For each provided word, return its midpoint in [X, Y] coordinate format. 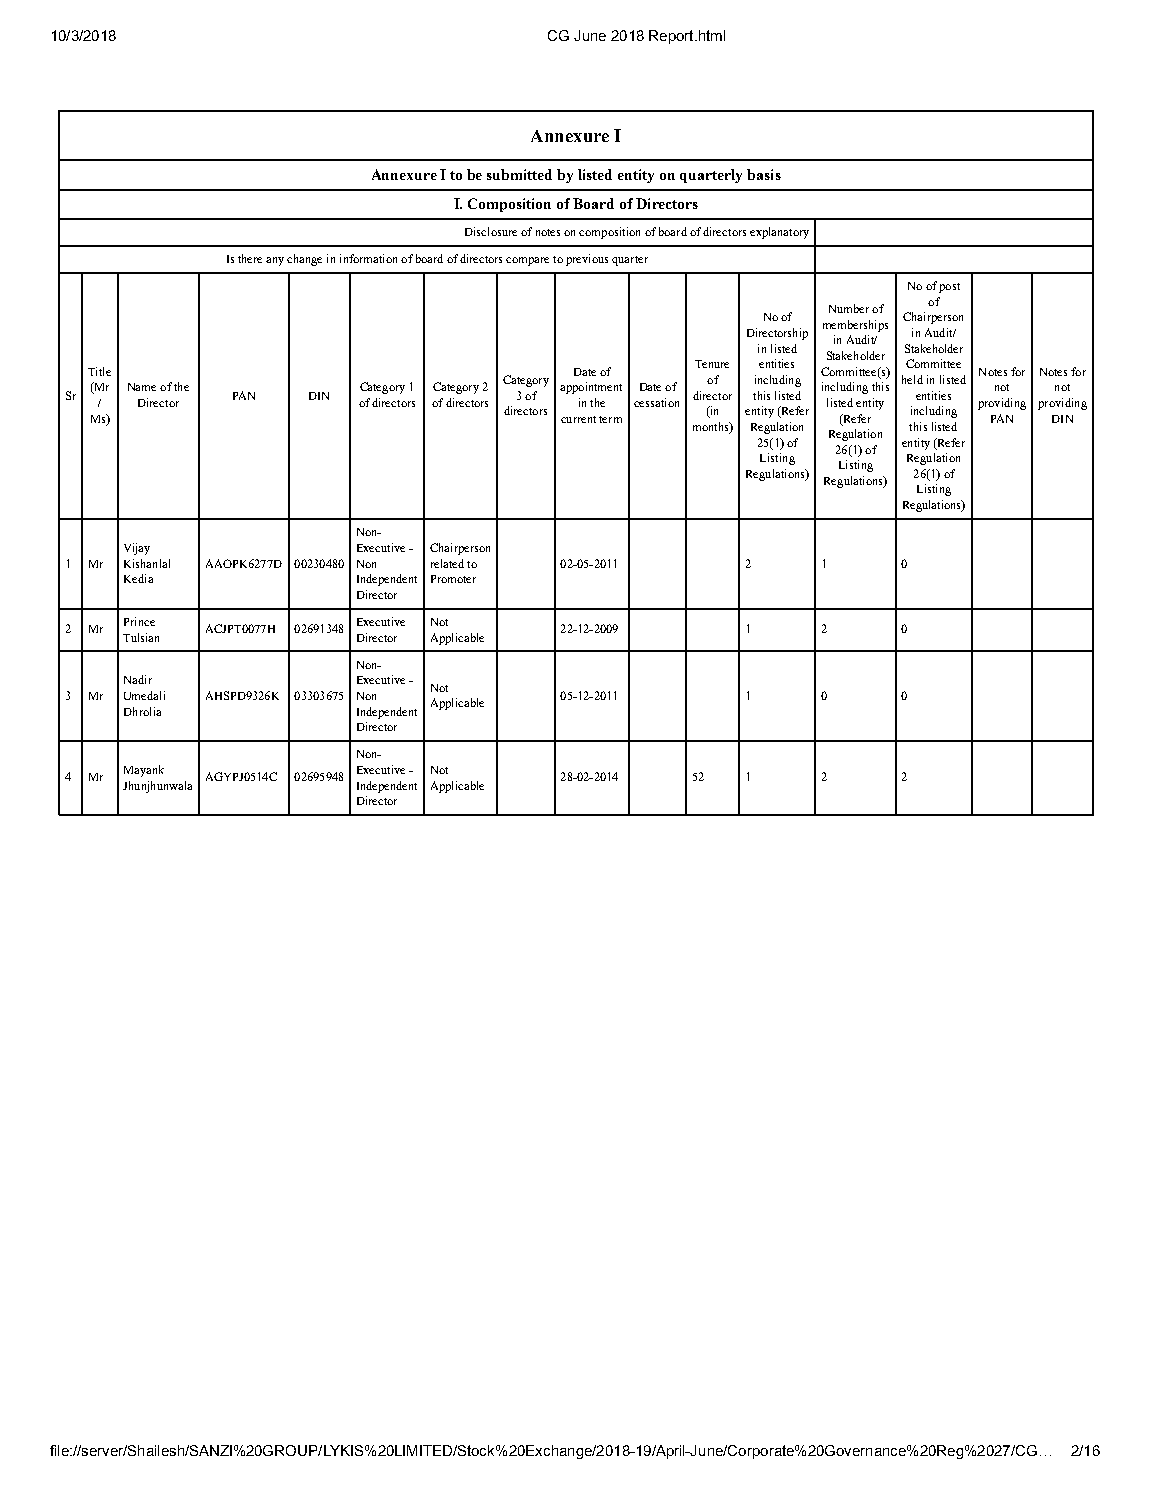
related [447, 563]
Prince [139, 621]
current [578, 419]
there [250, 258]
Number [849, 308]
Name [142, 387]
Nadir [138, 679]
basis [764, 174]
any [275, 261]
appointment [591, 388]
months [712, 428]
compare [527, 261]
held [912, 379]
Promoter [453, 579]
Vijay [137, 549]
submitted [519, 174]
